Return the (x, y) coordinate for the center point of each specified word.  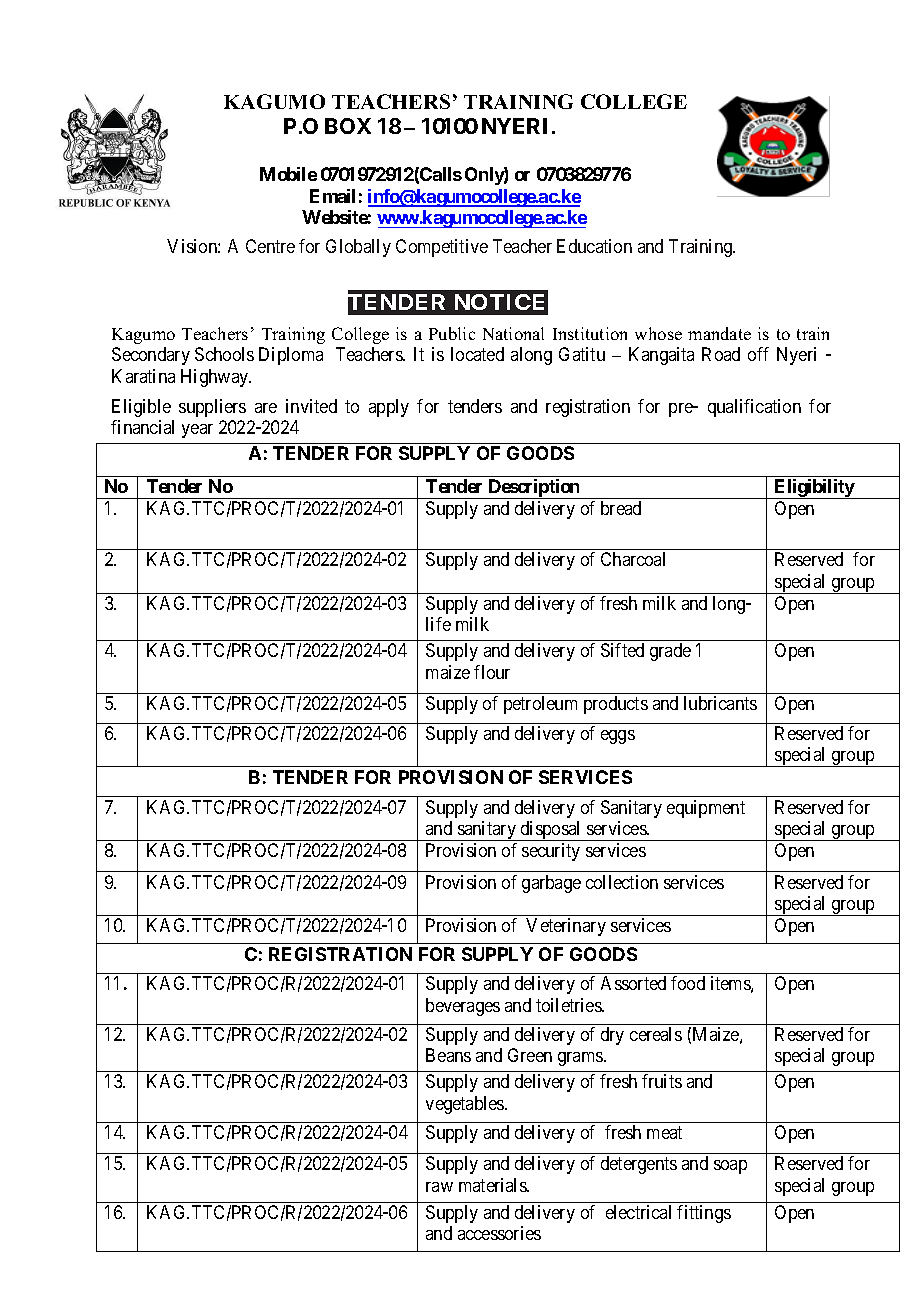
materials (493, 1185)
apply (389, 408)
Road (721, 354)
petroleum (540, 705)
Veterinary (566, 927)
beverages (463, 1007)
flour (492, 672)
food (688, 983)
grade (670, 652)
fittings (704, 1214)
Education (594, 246)
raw (439, 1187)
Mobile (288, 174)
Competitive (442, 248)
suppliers (212, 408)
